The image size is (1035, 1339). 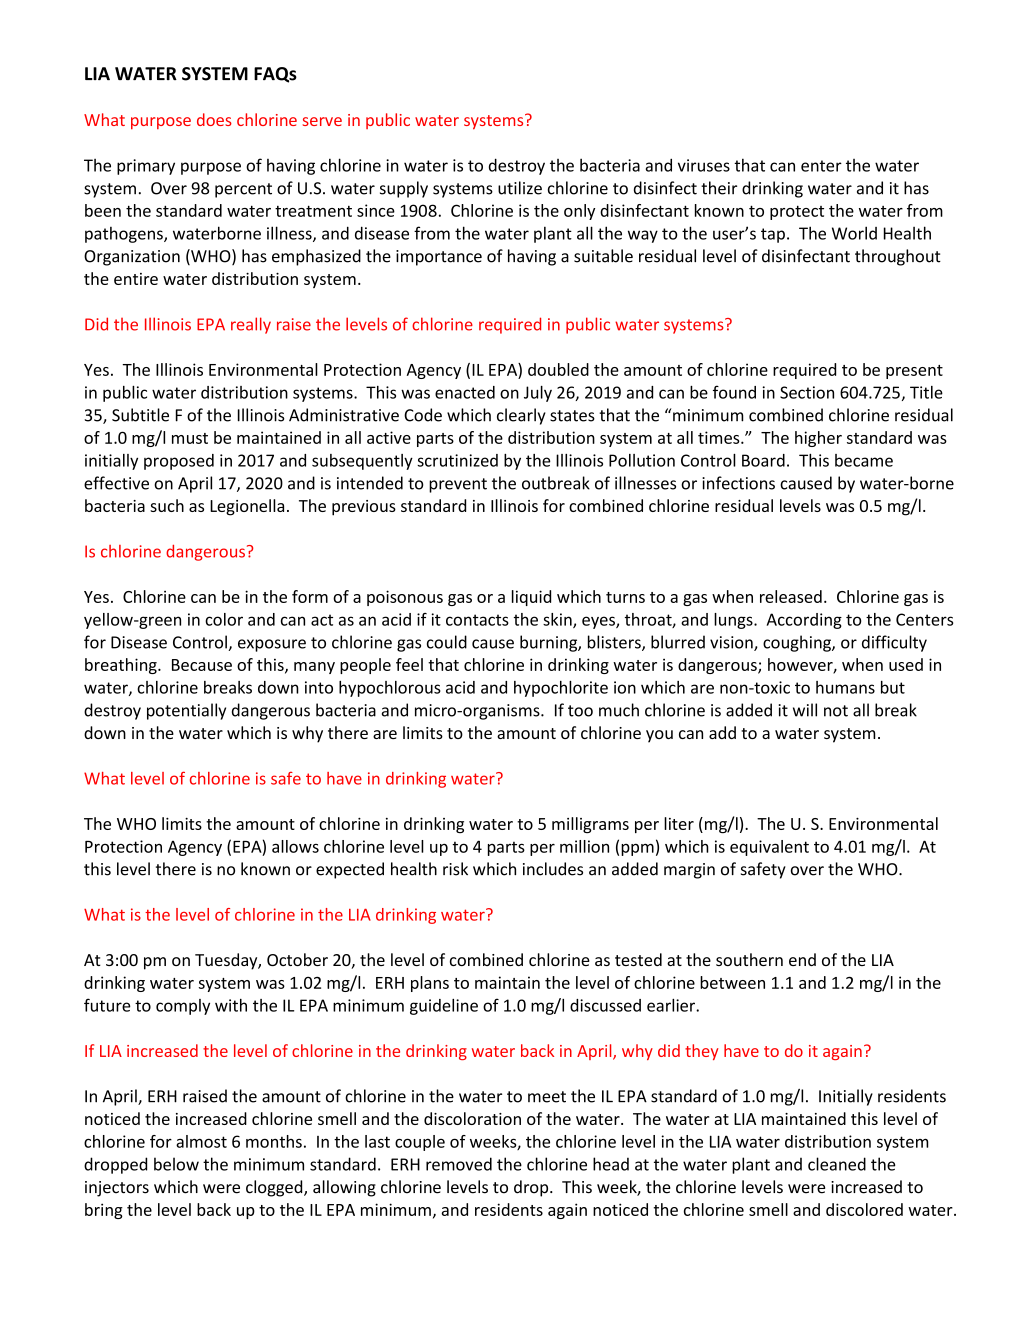 I want to click on their, so click(x=719, y=188).
